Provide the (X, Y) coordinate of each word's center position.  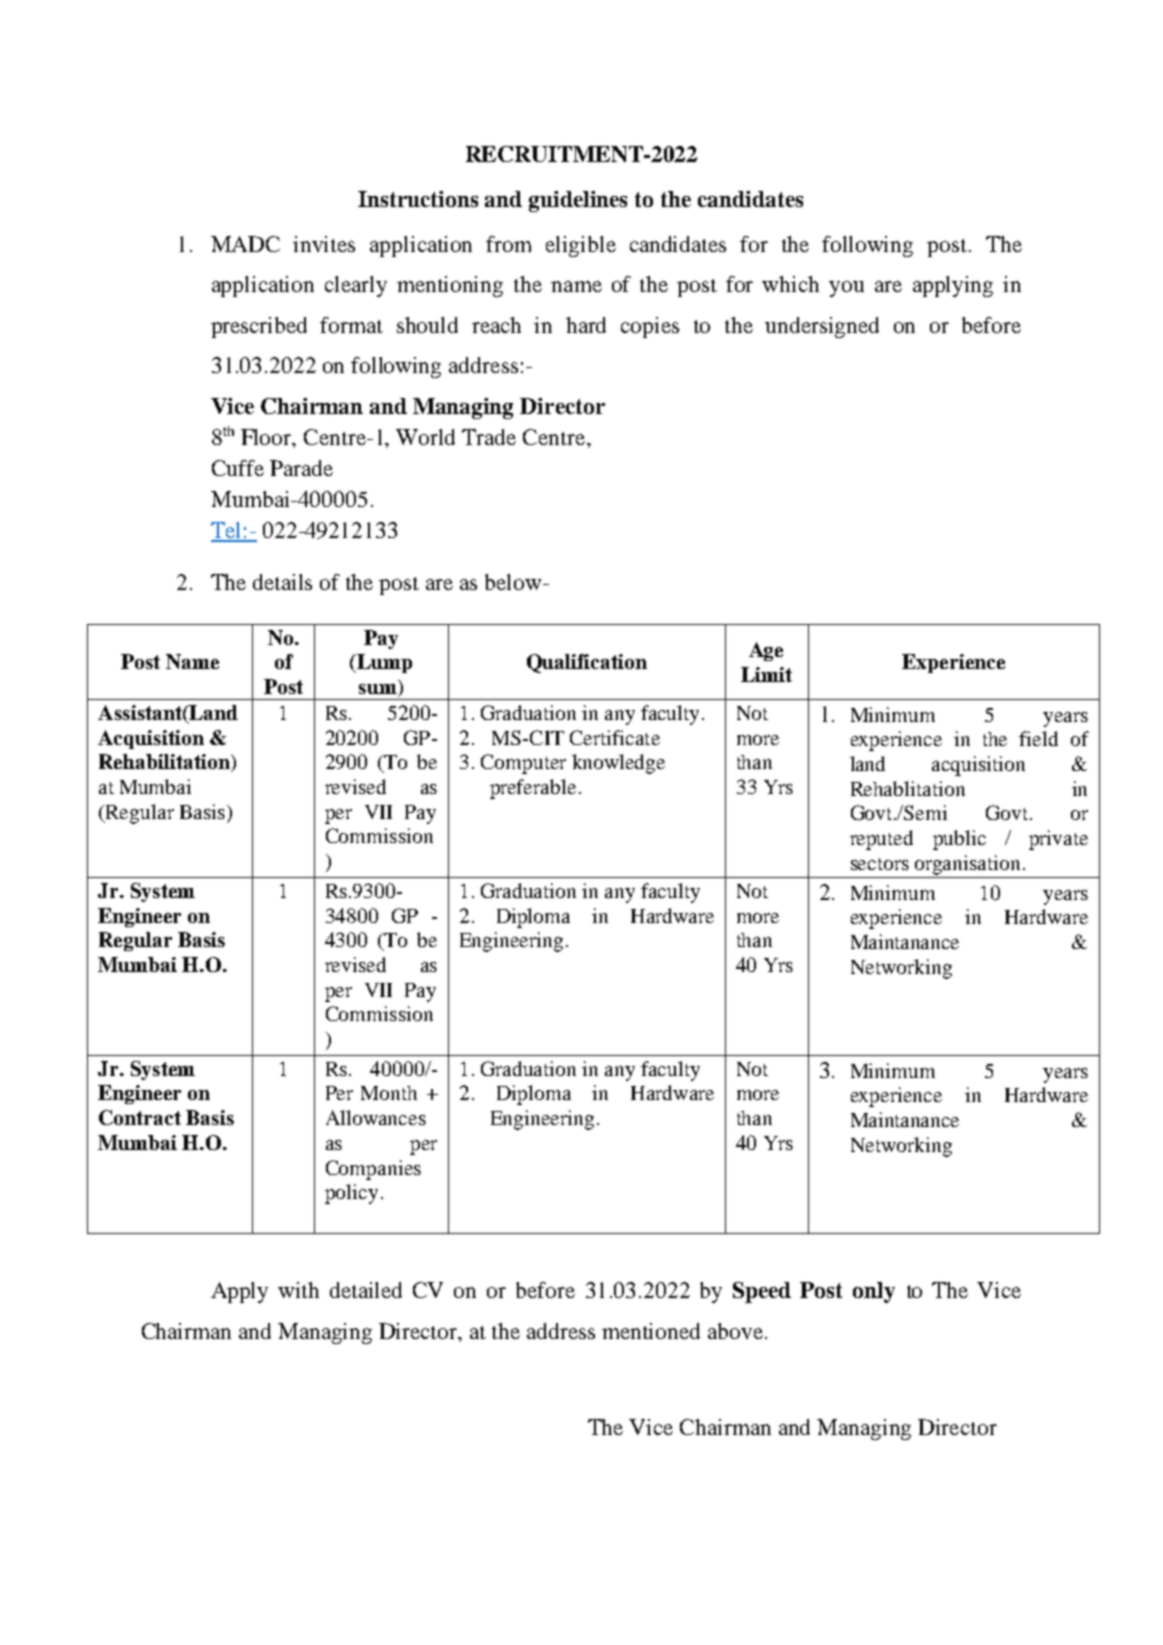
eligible (581, 246)
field (1038, 738)
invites (324, 244)
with (298, 1290)
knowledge (618, 764)
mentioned (651, 1331)
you (846, 289)
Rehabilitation (165, 763)
